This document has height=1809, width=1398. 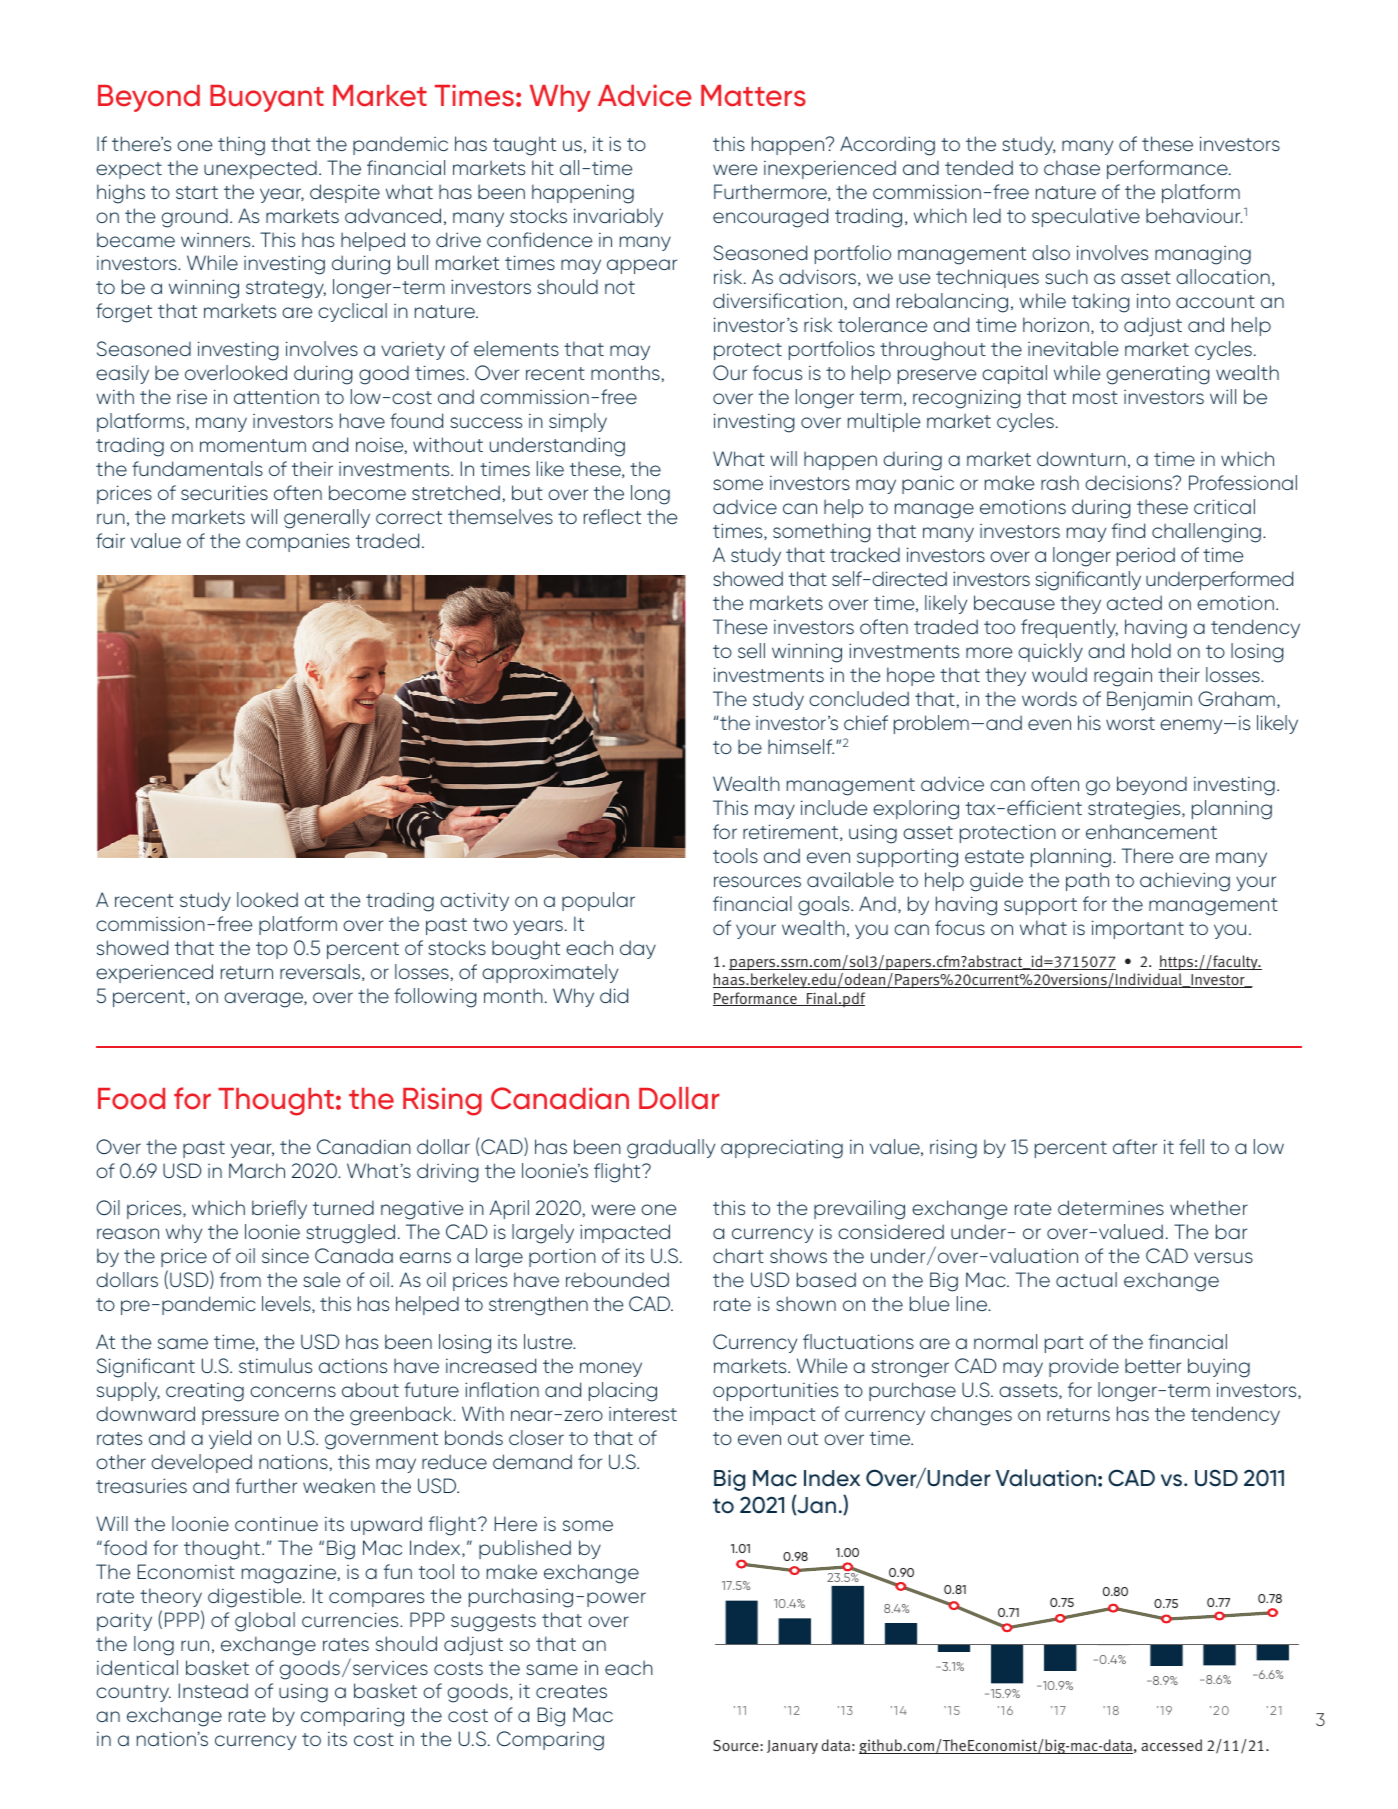 What do you see at coordinates (213, 1690) in the document?
I see `Instead` at bounding box center [213, 1690].
